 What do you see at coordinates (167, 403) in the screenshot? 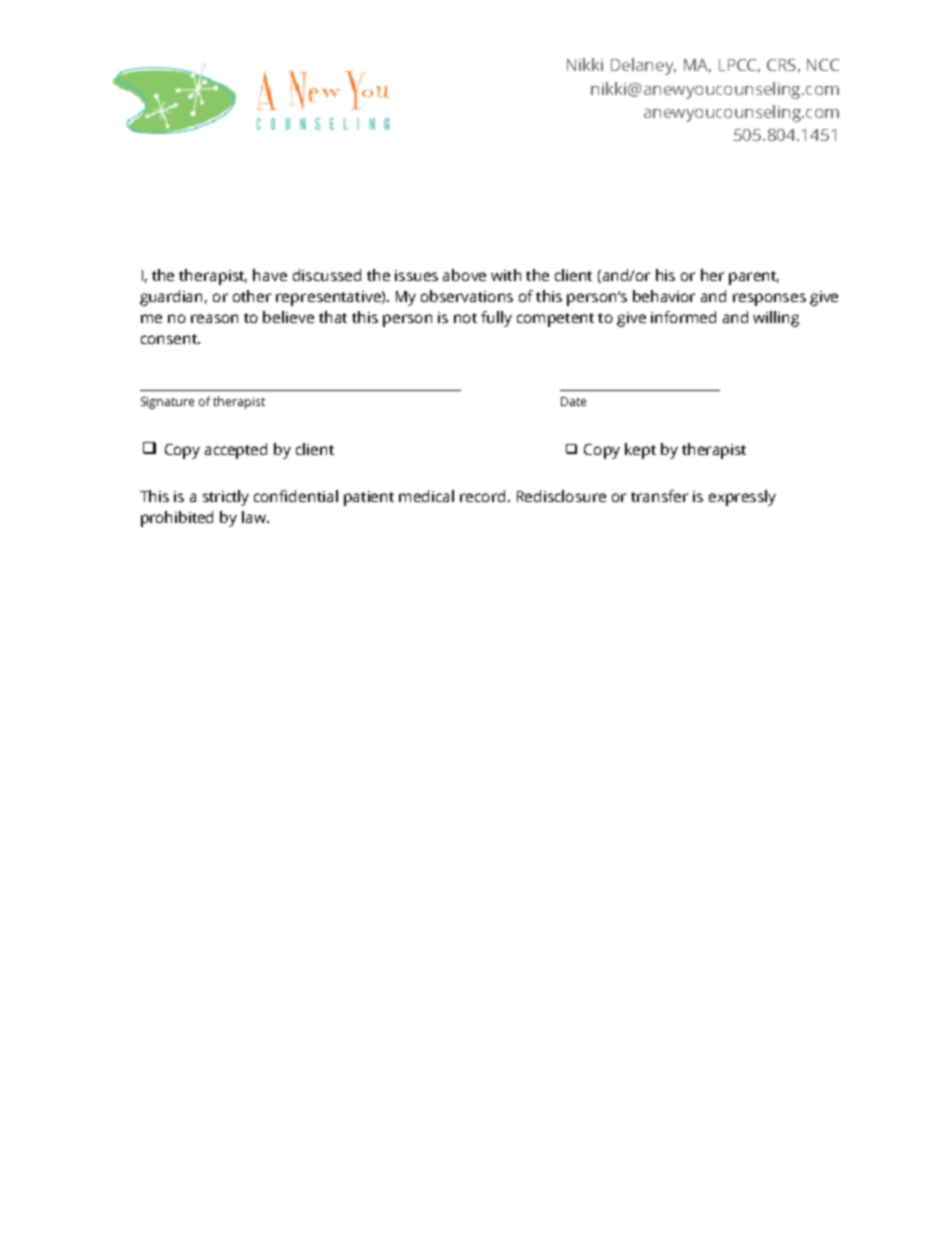
I see `Signature` at bounding box center [167, 403].
